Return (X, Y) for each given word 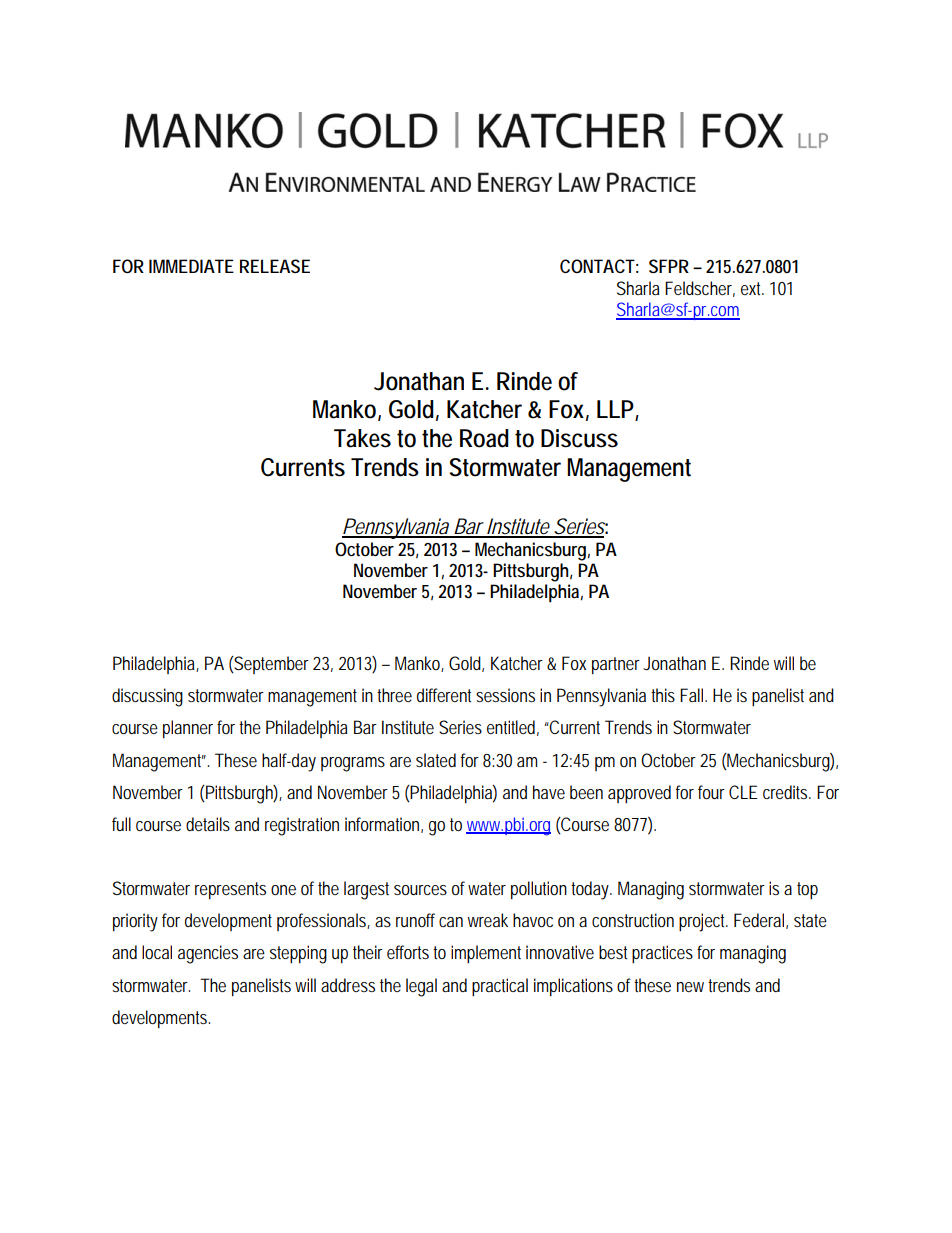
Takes (362, 438)
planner (188, 729)
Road (484, 438)
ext (752, 288)
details (208, 824)
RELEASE (275, 266)
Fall (693, 695)
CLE (743, 792)
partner (616, 665)
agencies (208, 954)
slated (436, 760)
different (444, 695)
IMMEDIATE (191, 266)
